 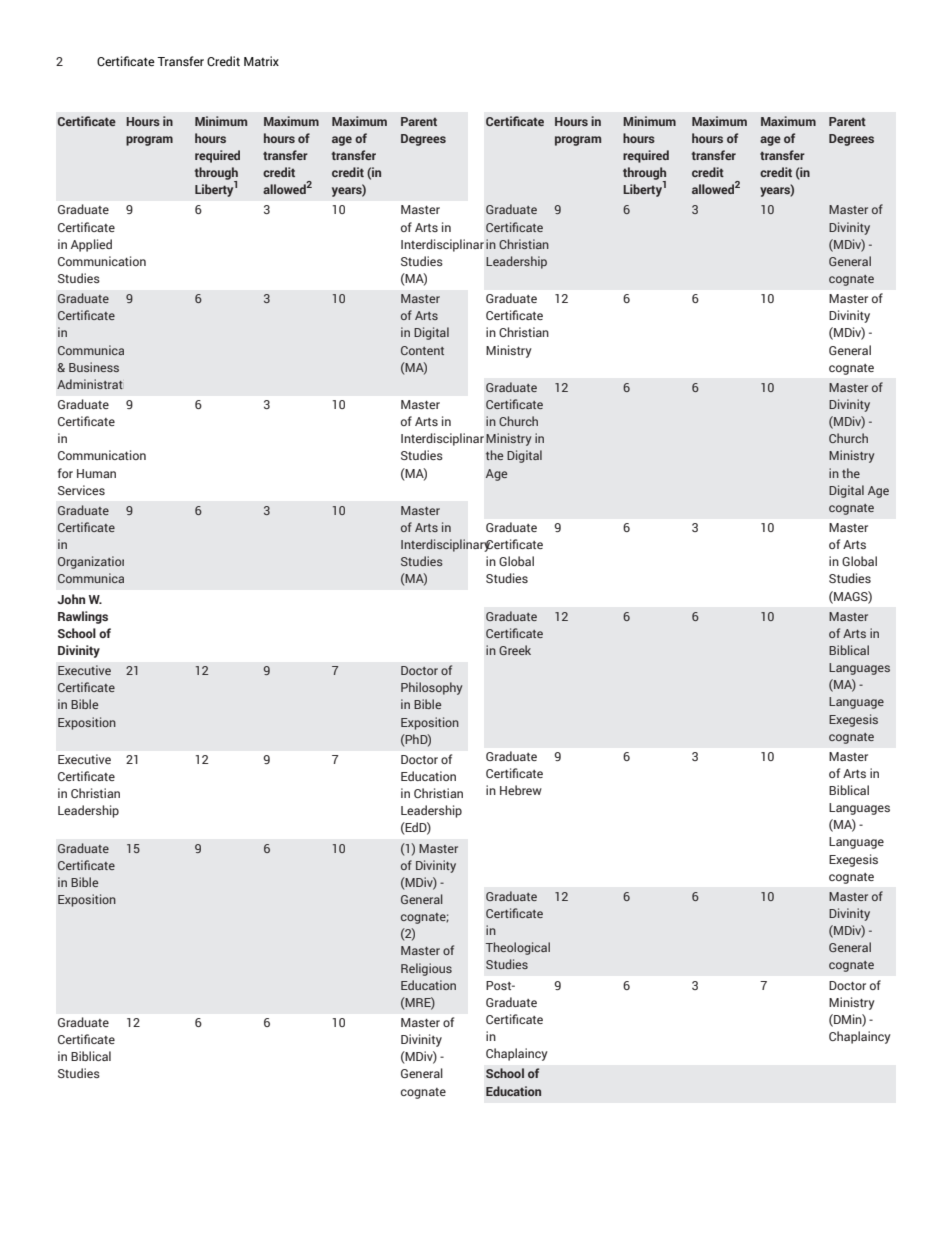 I want to click on Applied, so click(x=91, y=245).
